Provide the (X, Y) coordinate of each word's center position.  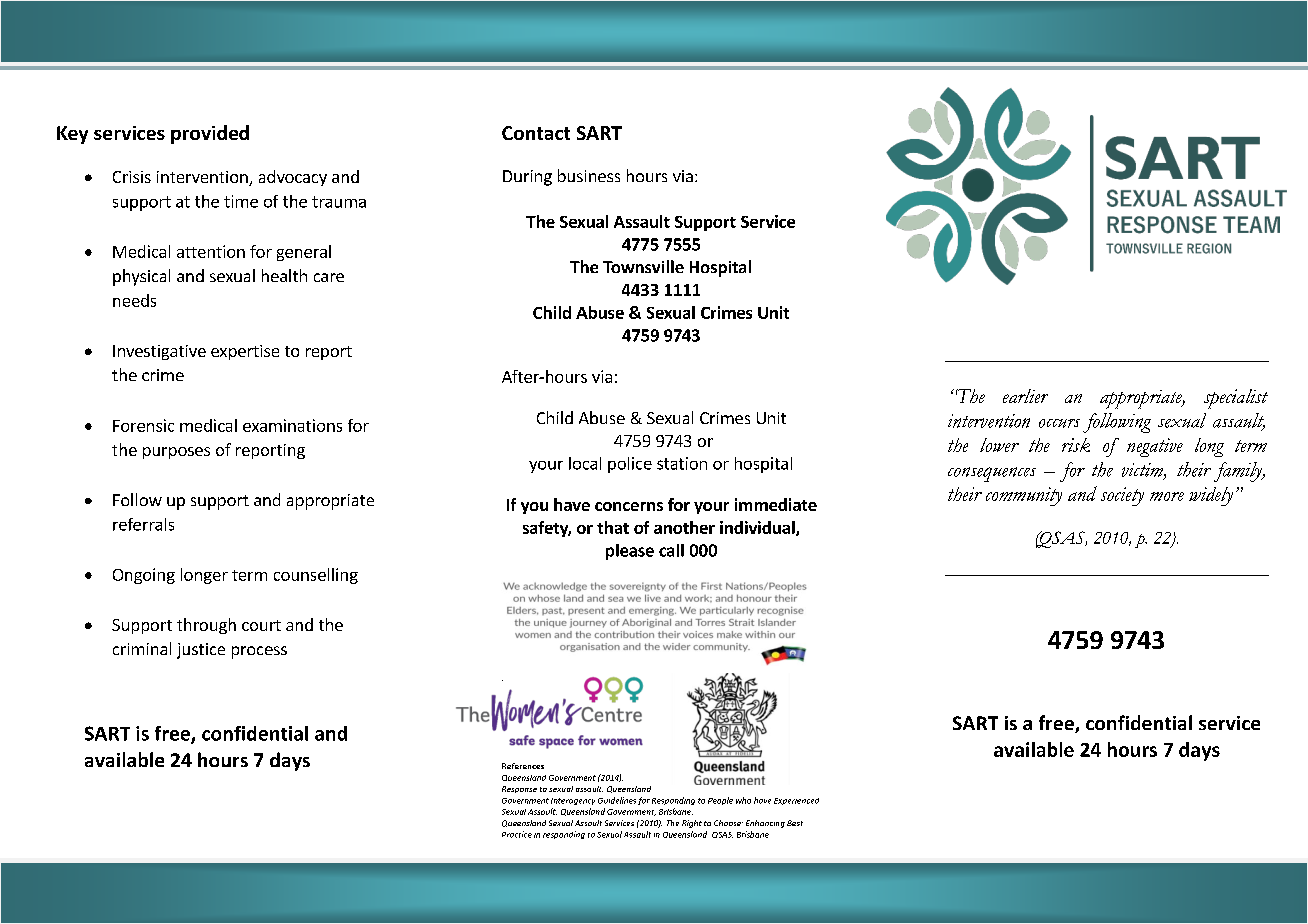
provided (210, 134)
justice (201, 651)
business (589, 175)
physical (141, 277)
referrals (143, 524)
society (1122, 496)
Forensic (143, 425)
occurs (1059, 423)
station (682, 463)
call (671, 550)
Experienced (796, 801)
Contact (536, 133)
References (523, 766)
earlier (1025, 396)
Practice (517, 834)
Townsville (643, 266)
